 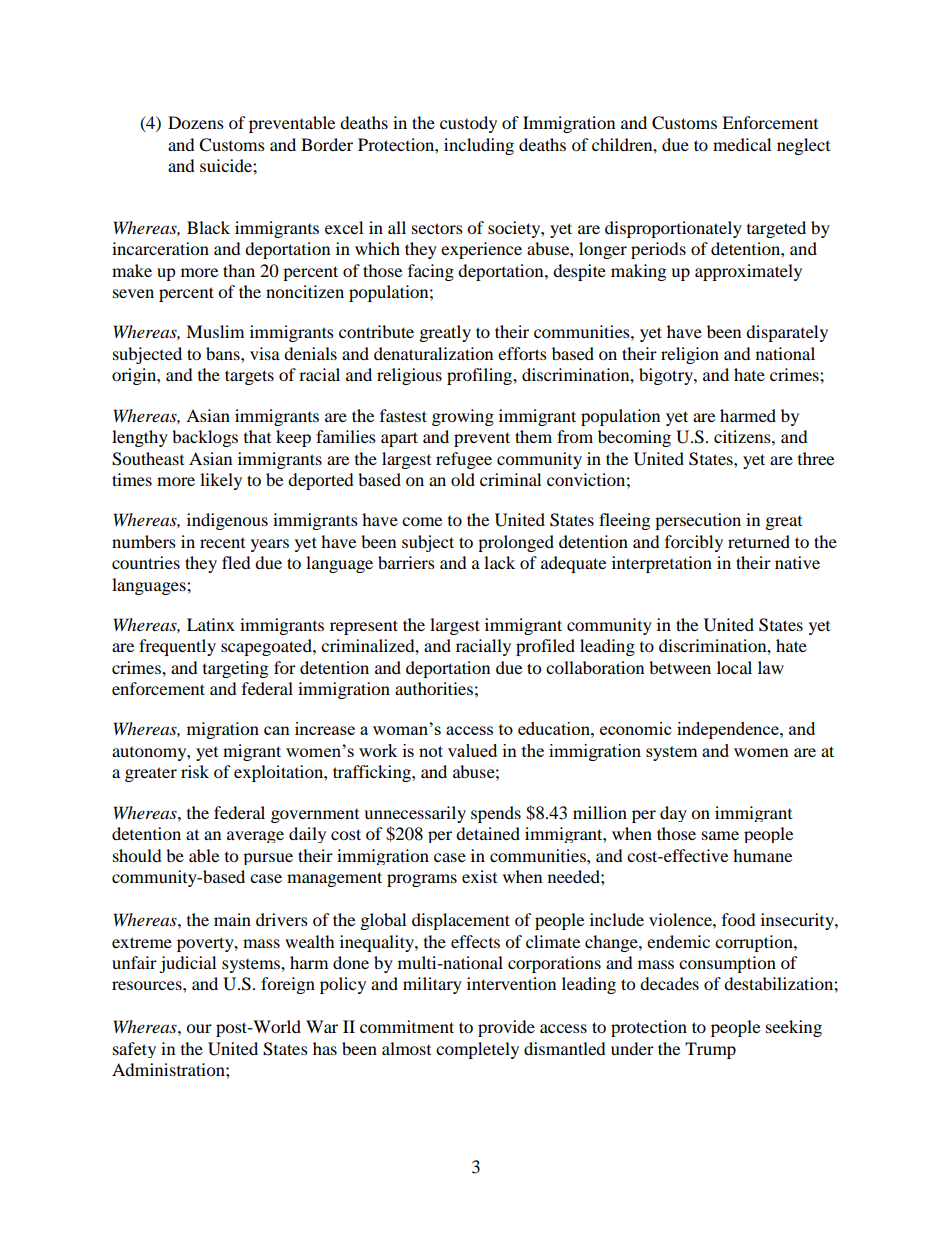 I want to click on Dozens, so click(x=196, y=122).
